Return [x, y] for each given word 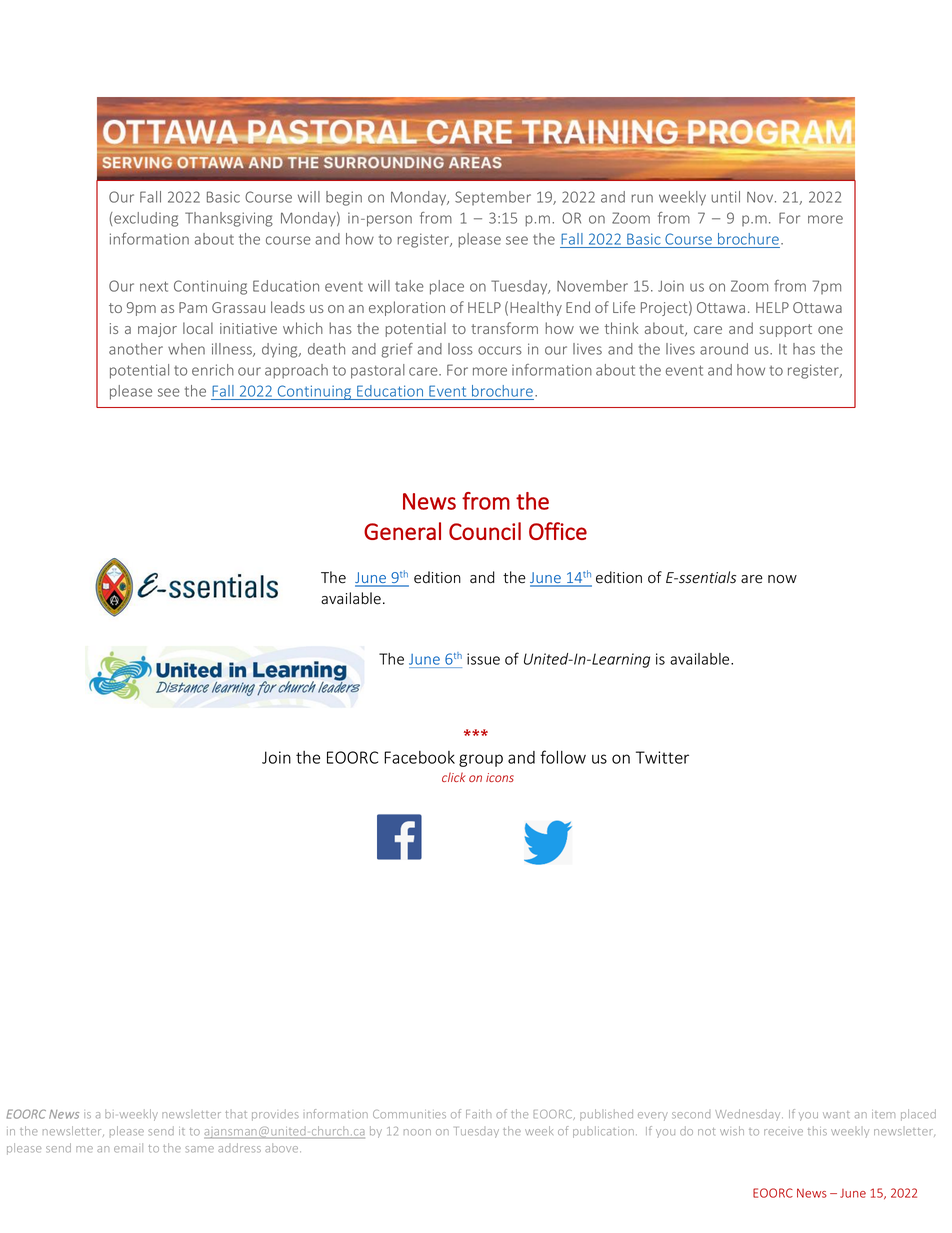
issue [483, 659]
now [782, 579]
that [236, 1115]
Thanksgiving [229, 219]
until [725, 197]
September [493, 198]
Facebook [419, 757]
